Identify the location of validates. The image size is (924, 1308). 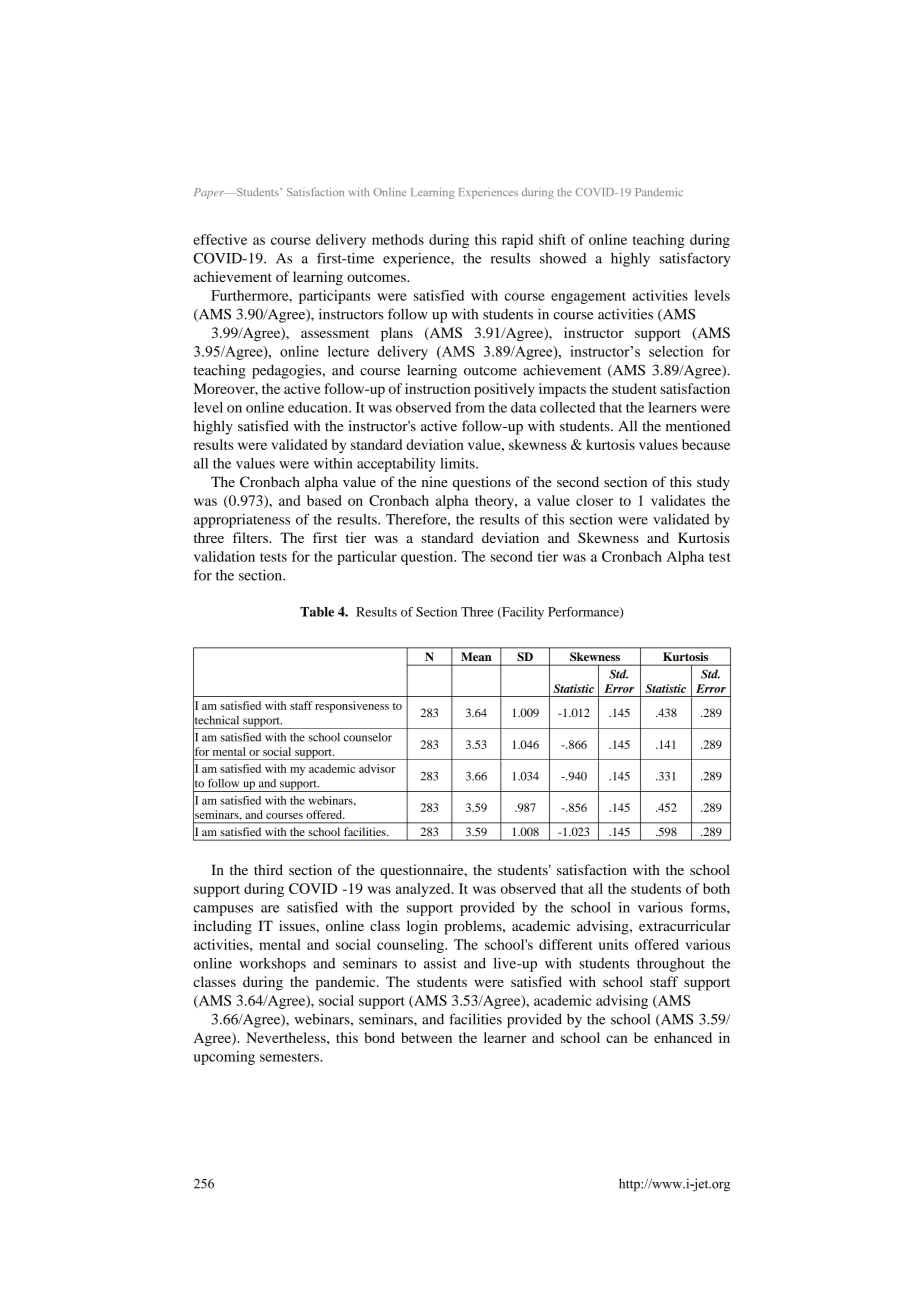
(678, 500).
